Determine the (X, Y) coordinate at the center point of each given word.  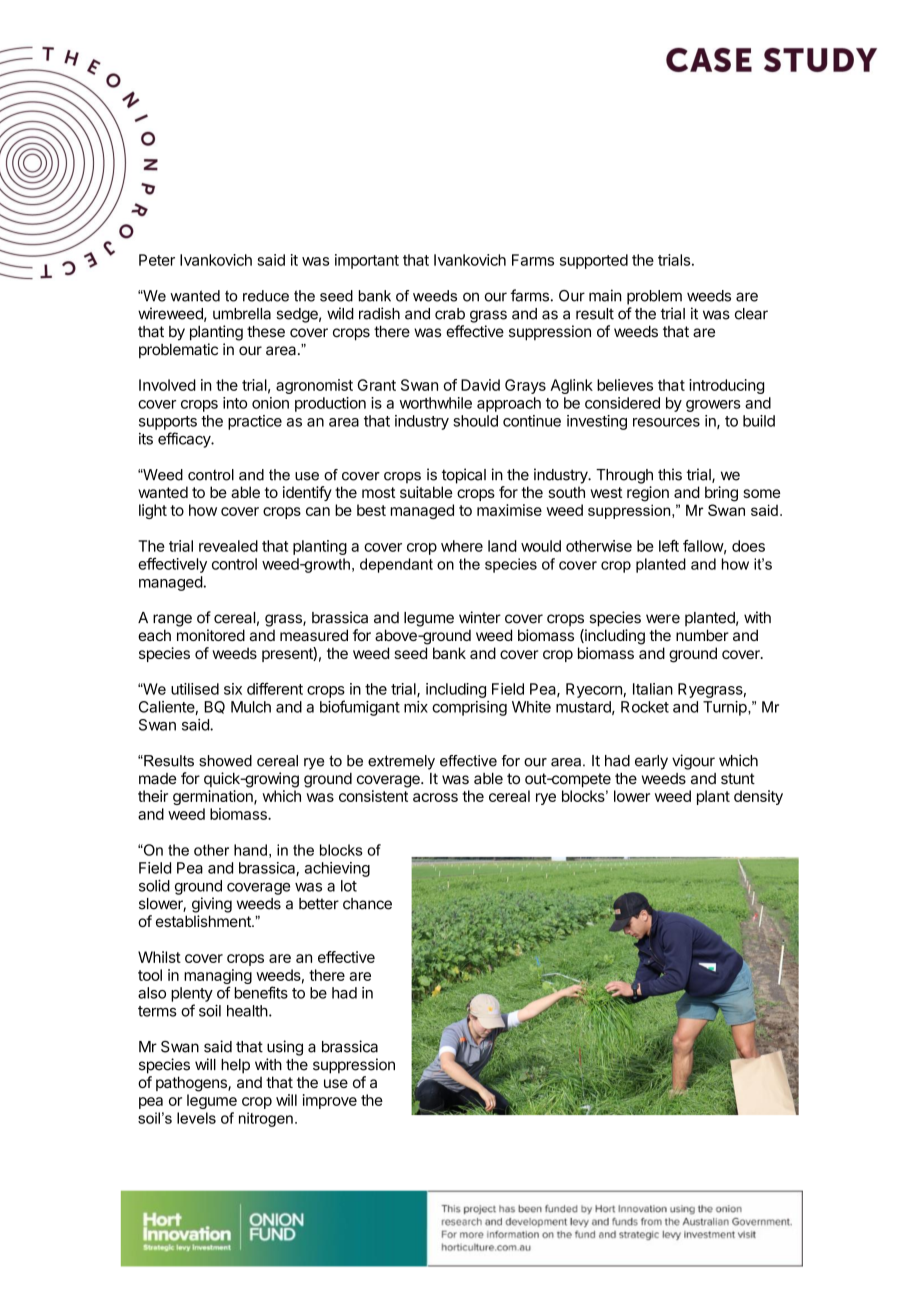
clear (751, 314)
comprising (469, 708)
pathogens (192, 1084)
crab (450, 314)
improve (330, 1101)
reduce (266, 296)
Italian (653, 689)
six (233, 689)
